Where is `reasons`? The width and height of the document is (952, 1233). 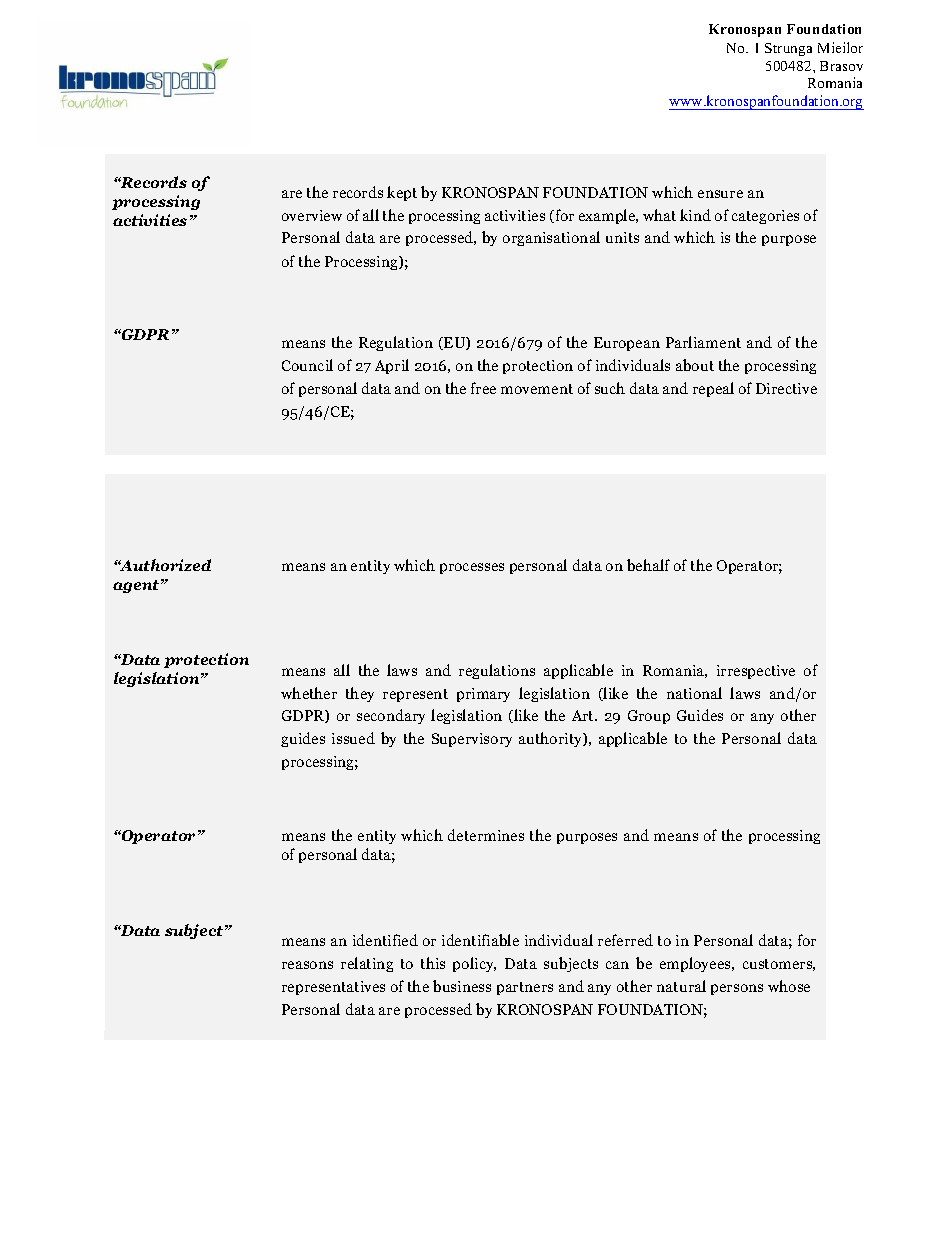
reasons is located at coordinates (307, 965).
